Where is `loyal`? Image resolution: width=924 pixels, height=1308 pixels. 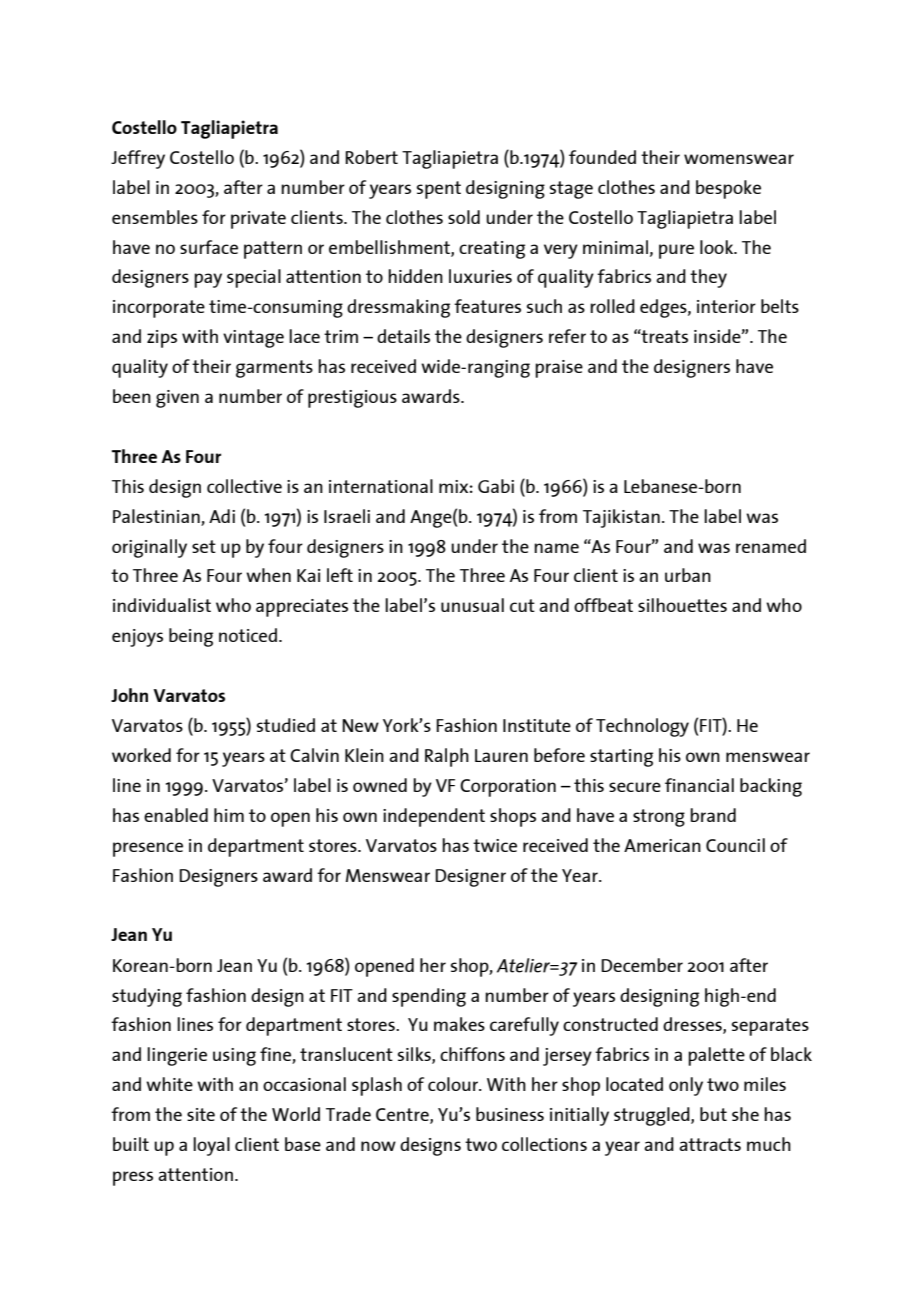 loyal is located at coordinates (211, 1146).
